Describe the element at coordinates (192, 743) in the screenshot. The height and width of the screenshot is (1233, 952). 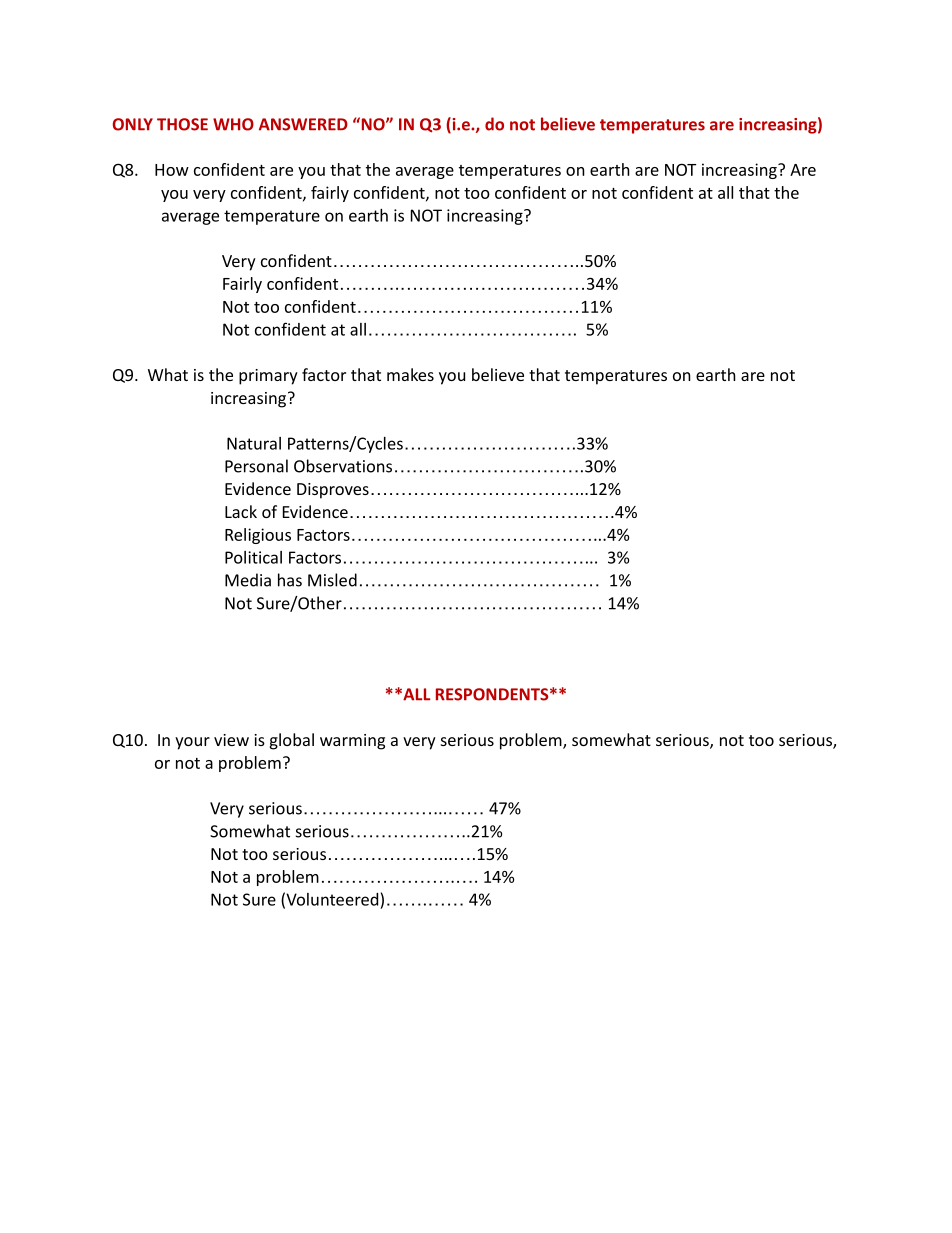
I see `your` at that location.
